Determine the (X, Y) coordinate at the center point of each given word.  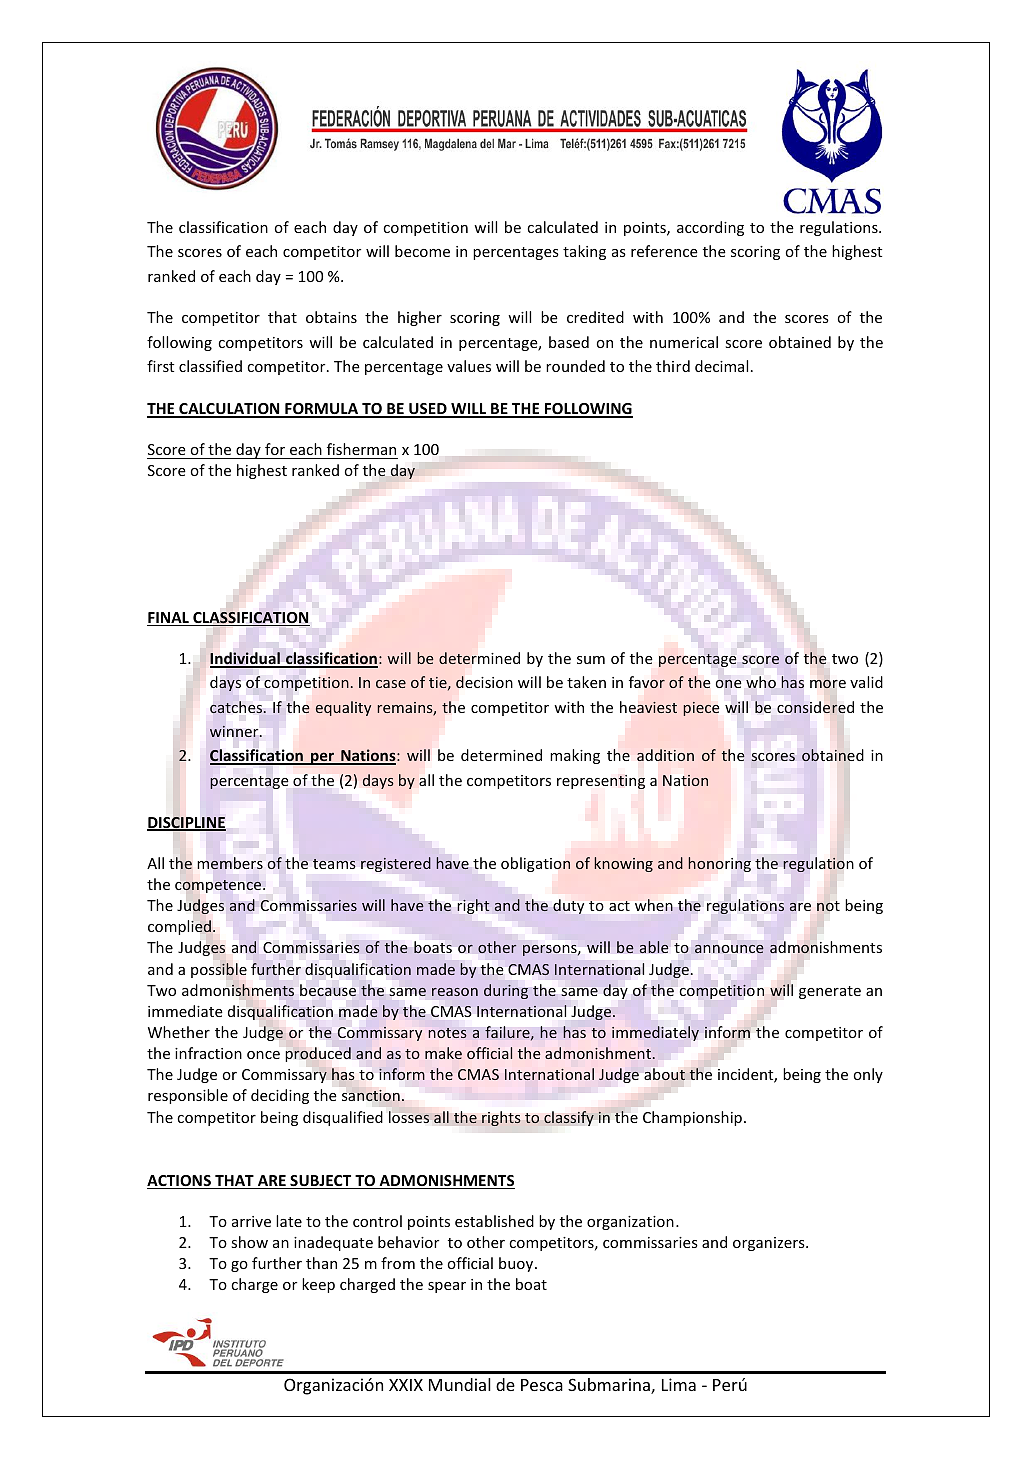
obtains (331, 317)
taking (584, 252)
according (710, 228)
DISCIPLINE (186, 824)
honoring (719, 864)
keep (318, 1285)
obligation (535, 864)
